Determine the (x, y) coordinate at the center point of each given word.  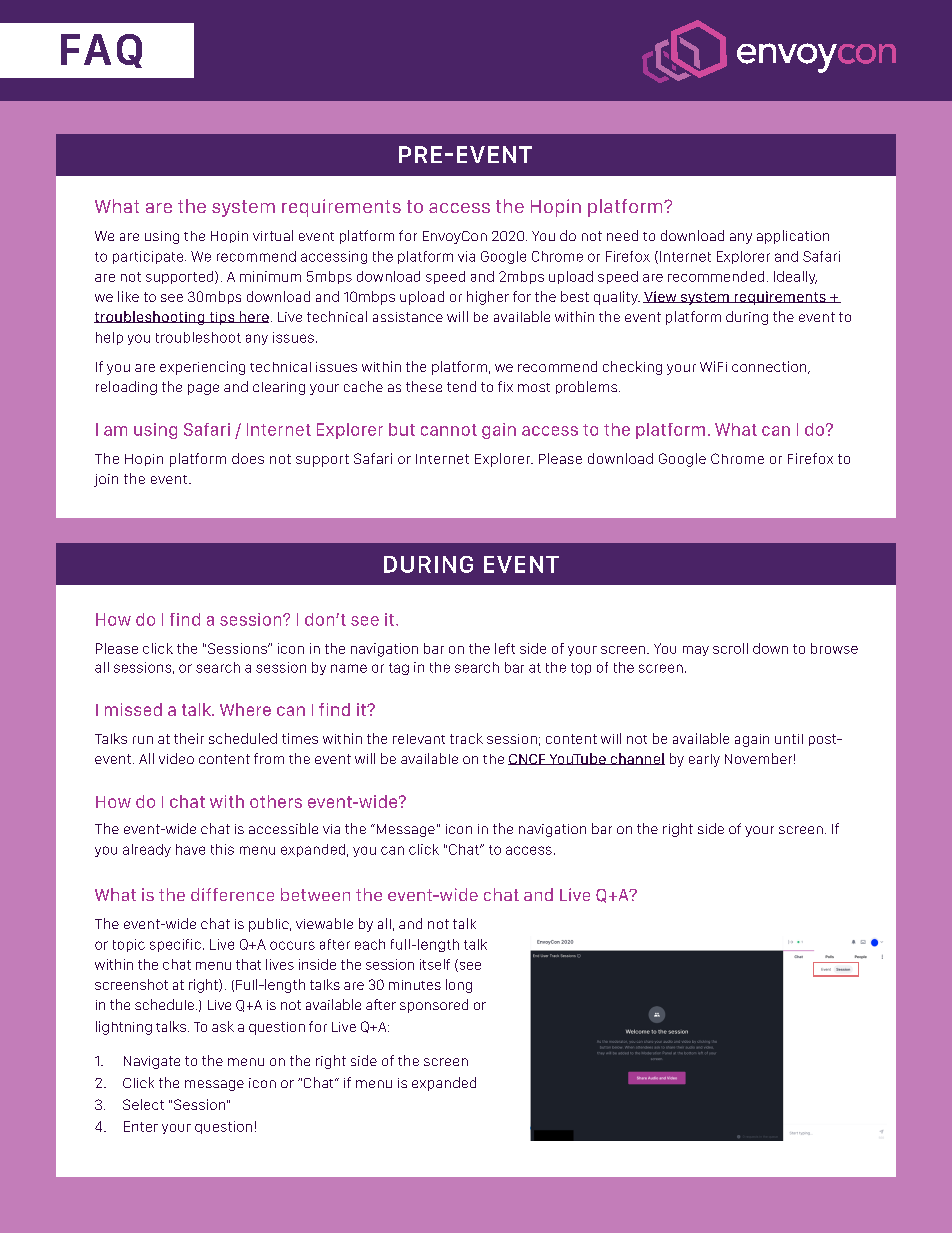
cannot (449, 430)
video (176, 758)
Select (143, 1104)
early (704, 760)
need (622, 235)
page (203, 389)
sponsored (434, 1006)
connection (770, 367)
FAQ (101, 51)
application (793, 237)
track (466, 738)
